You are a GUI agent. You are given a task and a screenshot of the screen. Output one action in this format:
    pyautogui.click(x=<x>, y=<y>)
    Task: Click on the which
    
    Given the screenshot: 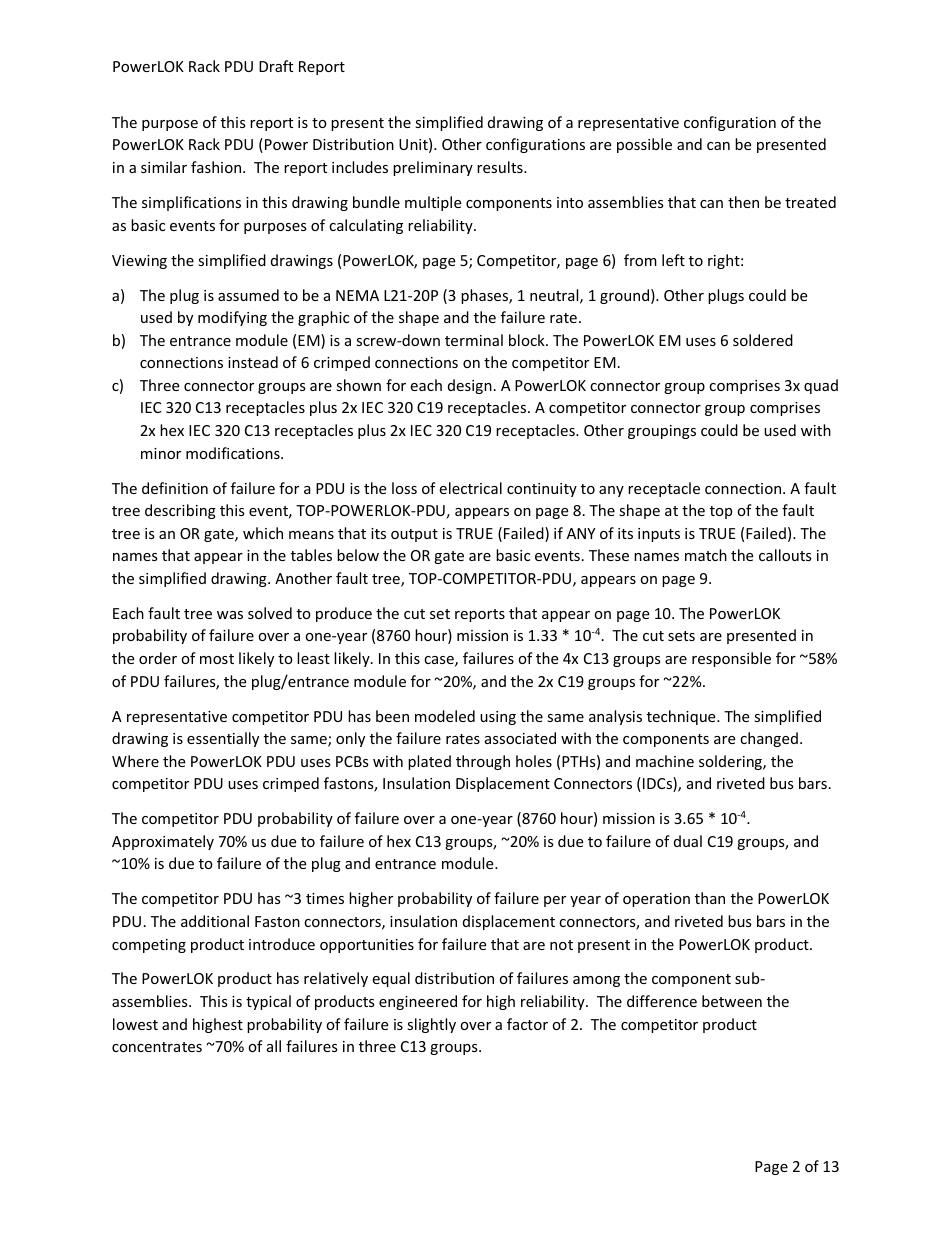 What is the action you would take?
    pyautogui.click(x=263, y=533)
